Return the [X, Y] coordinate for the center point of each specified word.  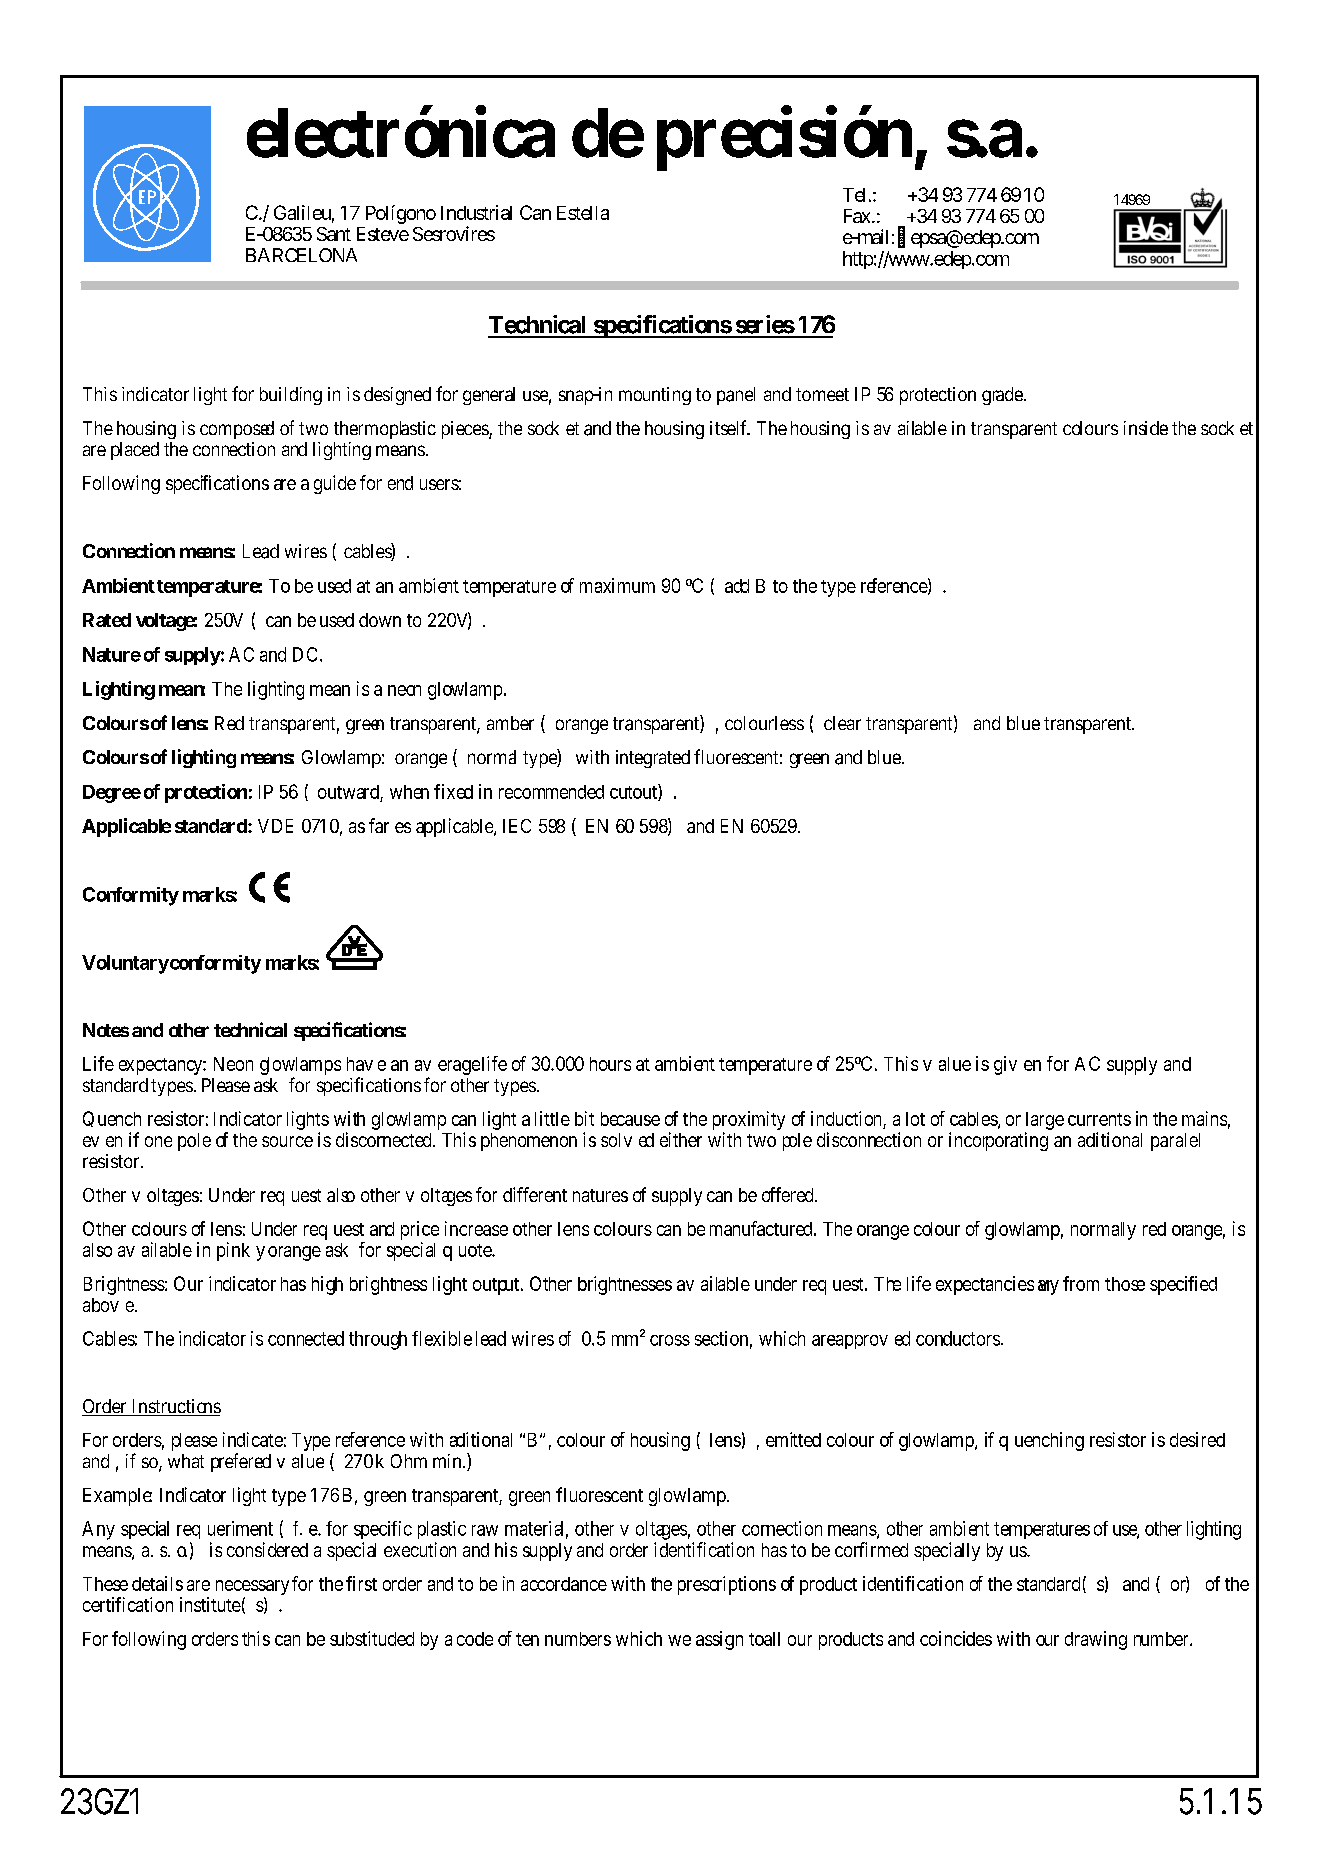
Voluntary [125, 964]
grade [1002, 396]
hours [610, 1064]
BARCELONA [301, 255]
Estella [583, 213]
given [1017, 1065]
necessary [252, 1587]
